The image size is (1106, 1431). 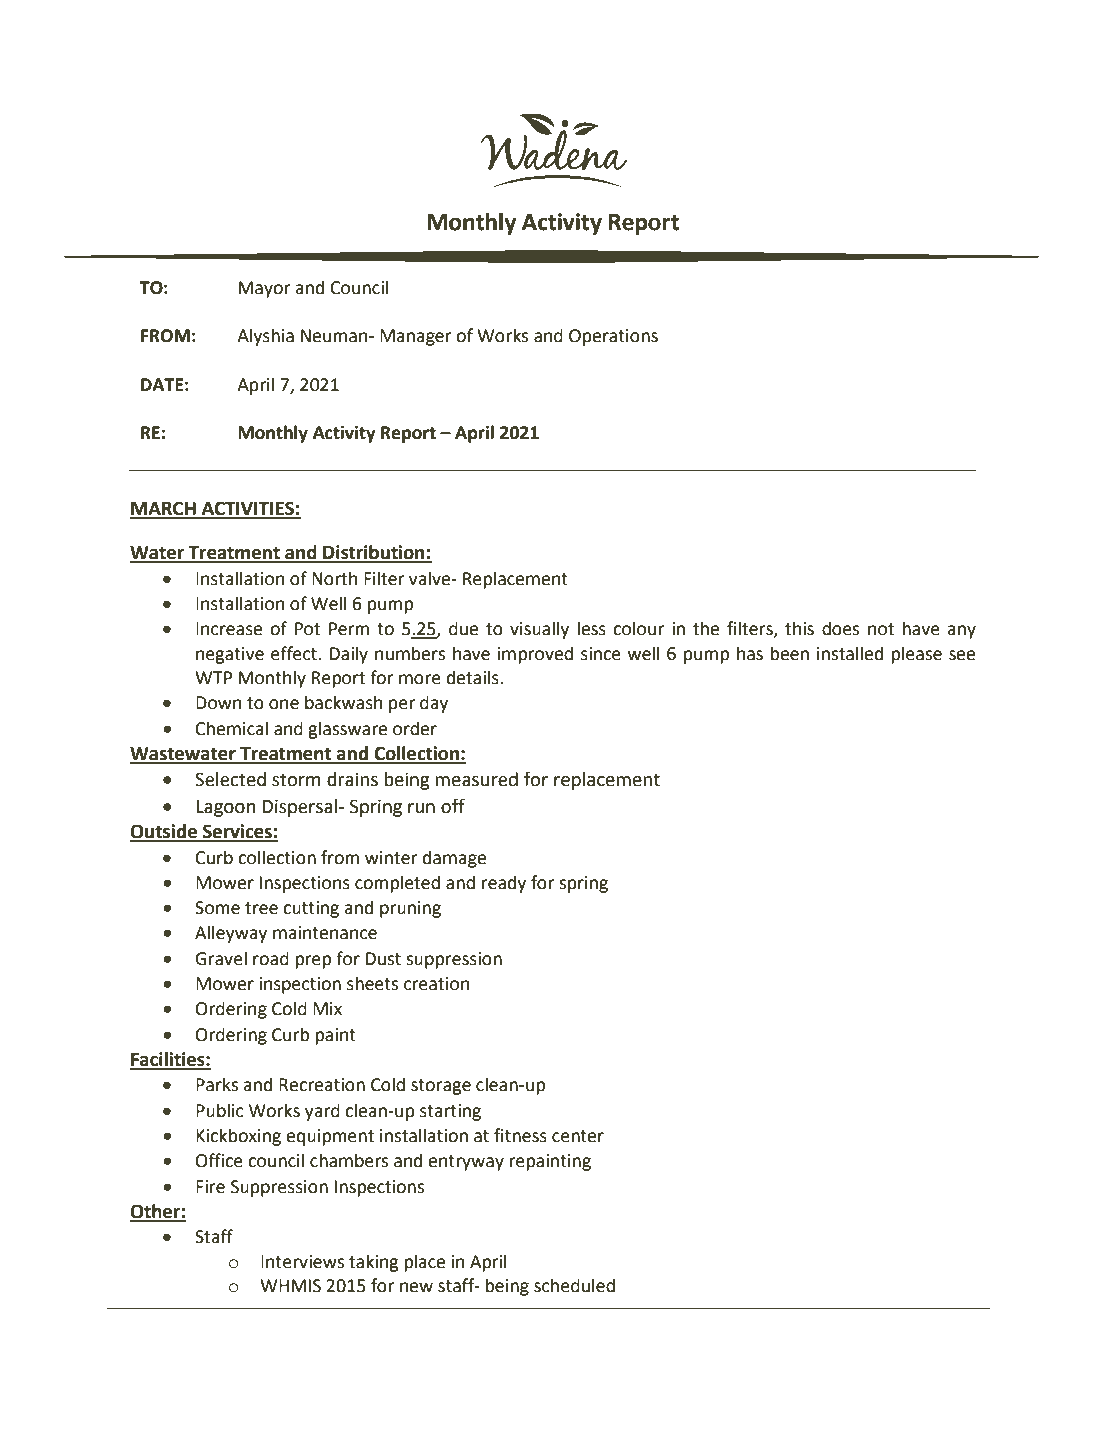 What do you see at coordinates (302, 1262) in the screenshot?
I see `Interviews` at bounding box center [302, 1262].
